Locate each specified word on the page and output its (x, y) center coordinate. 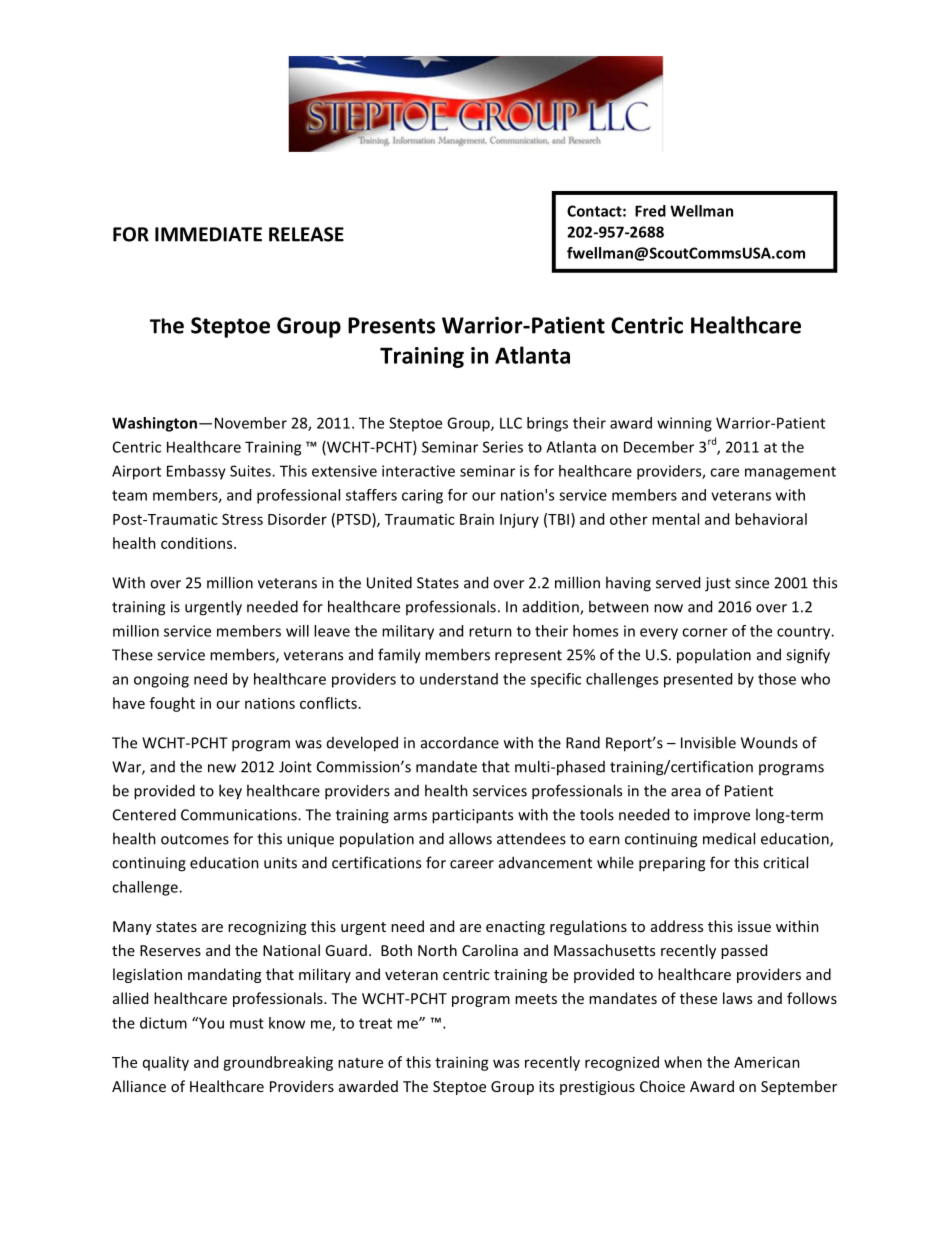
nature (360, 1063)
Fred (650, 211)
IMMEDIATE (208, 234)
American (767, 1062)
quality (166, 1063)
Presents (391, 325)
